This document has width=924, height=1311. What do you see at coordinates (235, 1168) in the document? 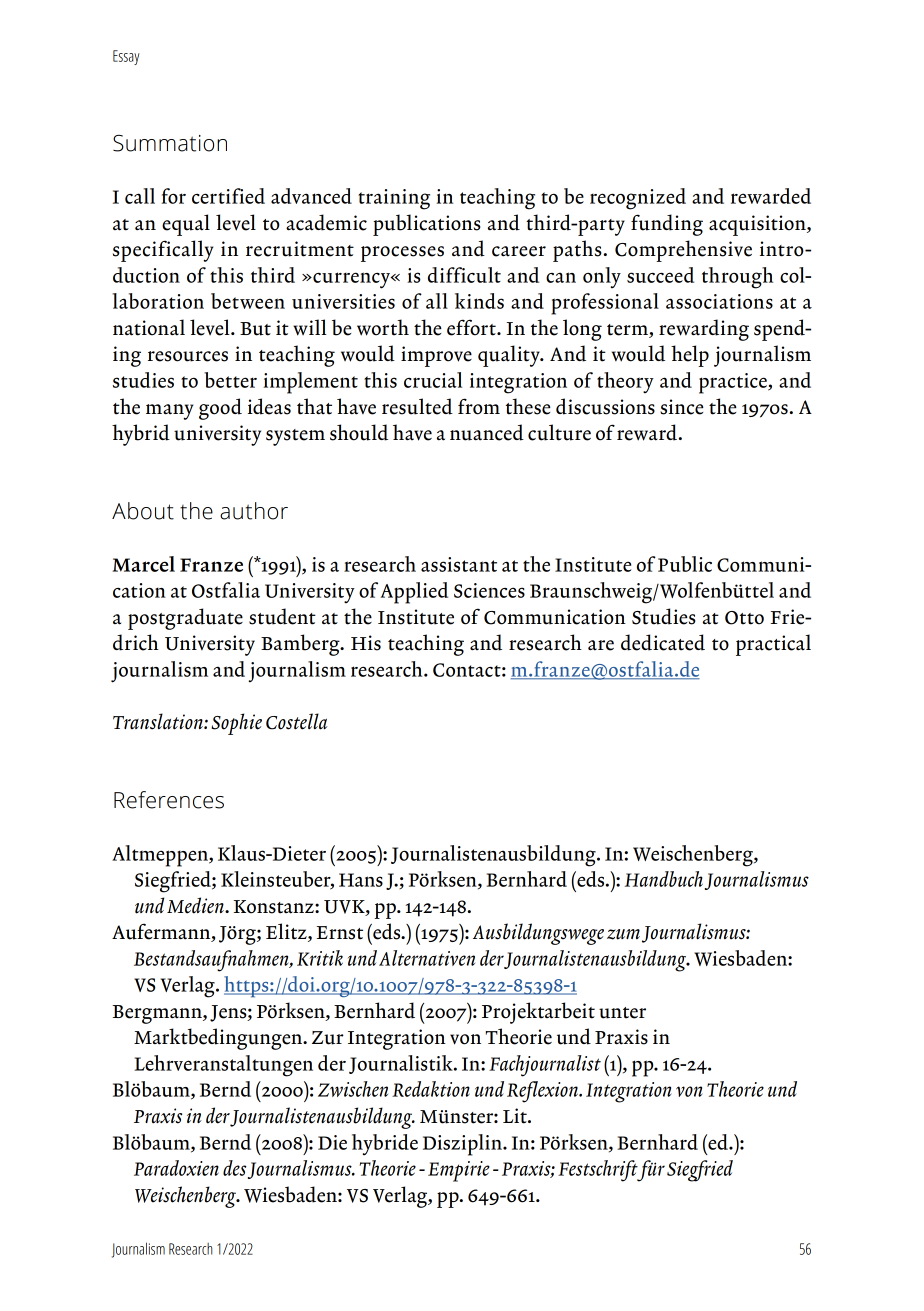
I see `des` at bounding box center [235, 1168].
